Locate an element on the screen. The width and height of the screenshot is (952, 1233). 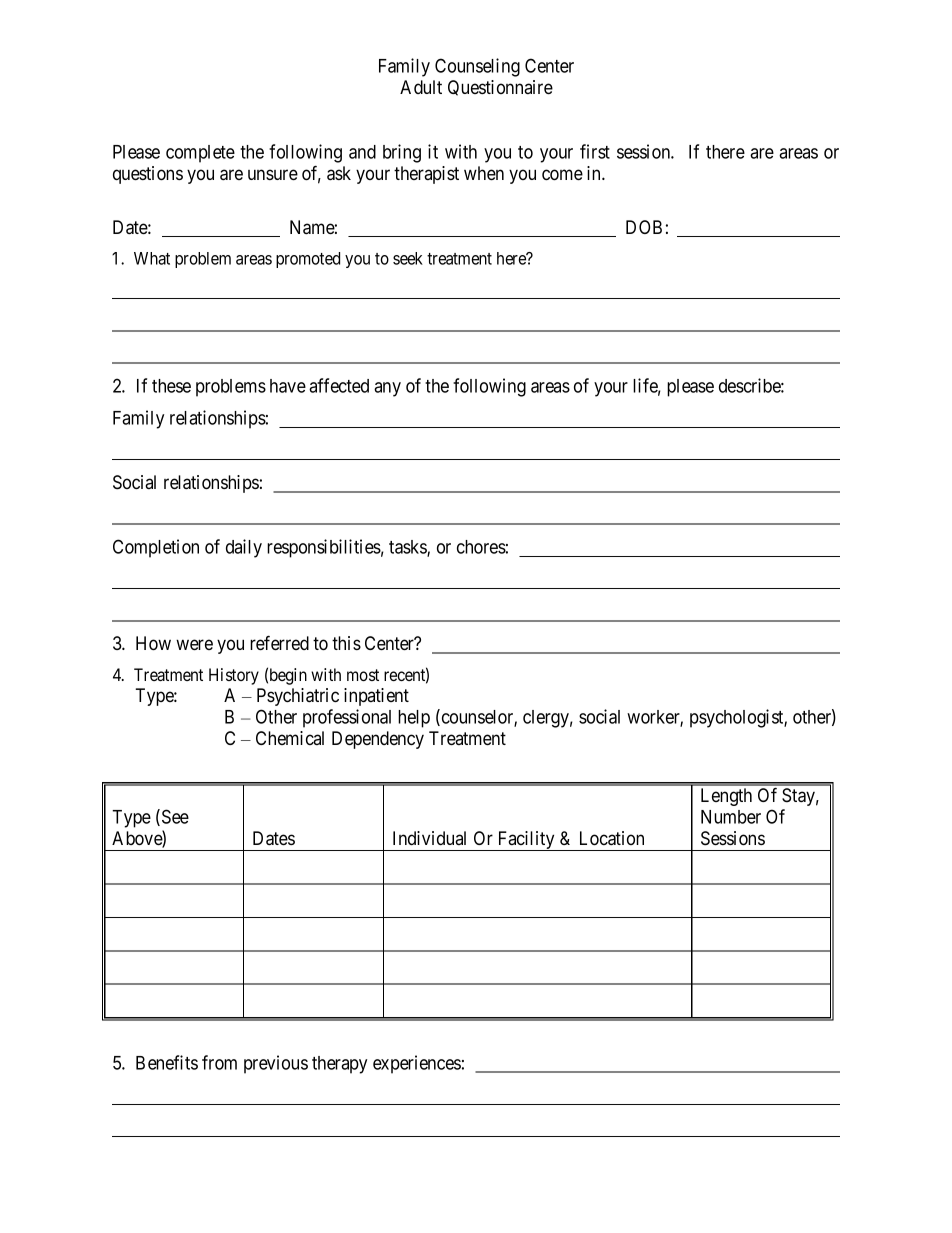
Number is located at coordinates (731, 817).
